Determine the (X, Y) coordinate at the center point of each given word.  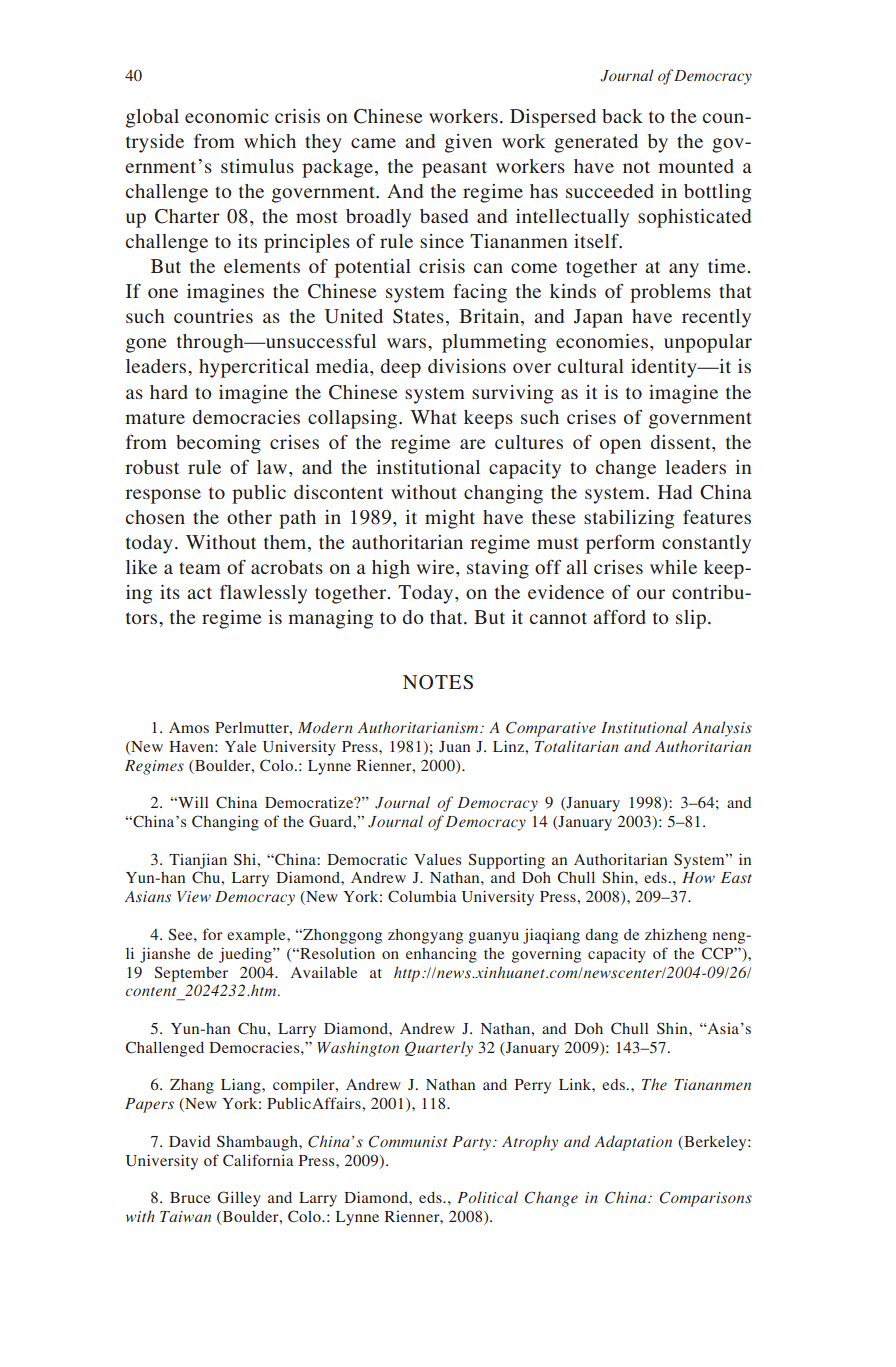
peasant (454, 169)
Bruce (190, 1197)
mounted (696, 166)
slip (691, 619)
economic (227, 116)
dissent (682, 442)
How (698, 877)
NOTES (438, 682)
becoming (218, 444)
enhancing (441, 955)
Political (487, 1197)
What (433, 417)
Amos (189, 727)
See (181, 934)
